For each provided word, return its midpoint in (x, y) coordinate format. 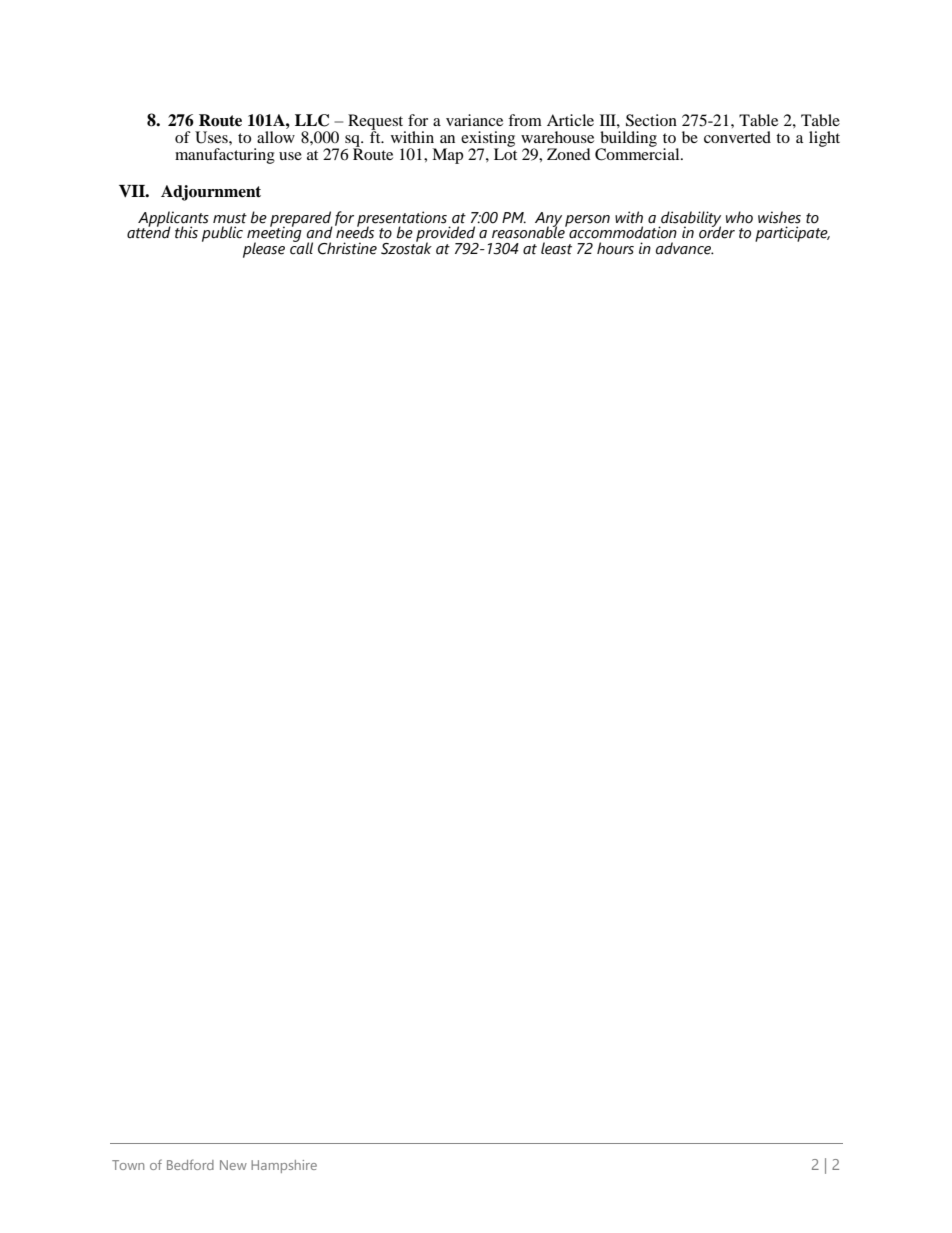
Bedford (190, 1164)
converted (737, 137)
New (233, 1165)
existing (488, 140)
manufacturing (225, 156)
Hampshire (284, 1166)
